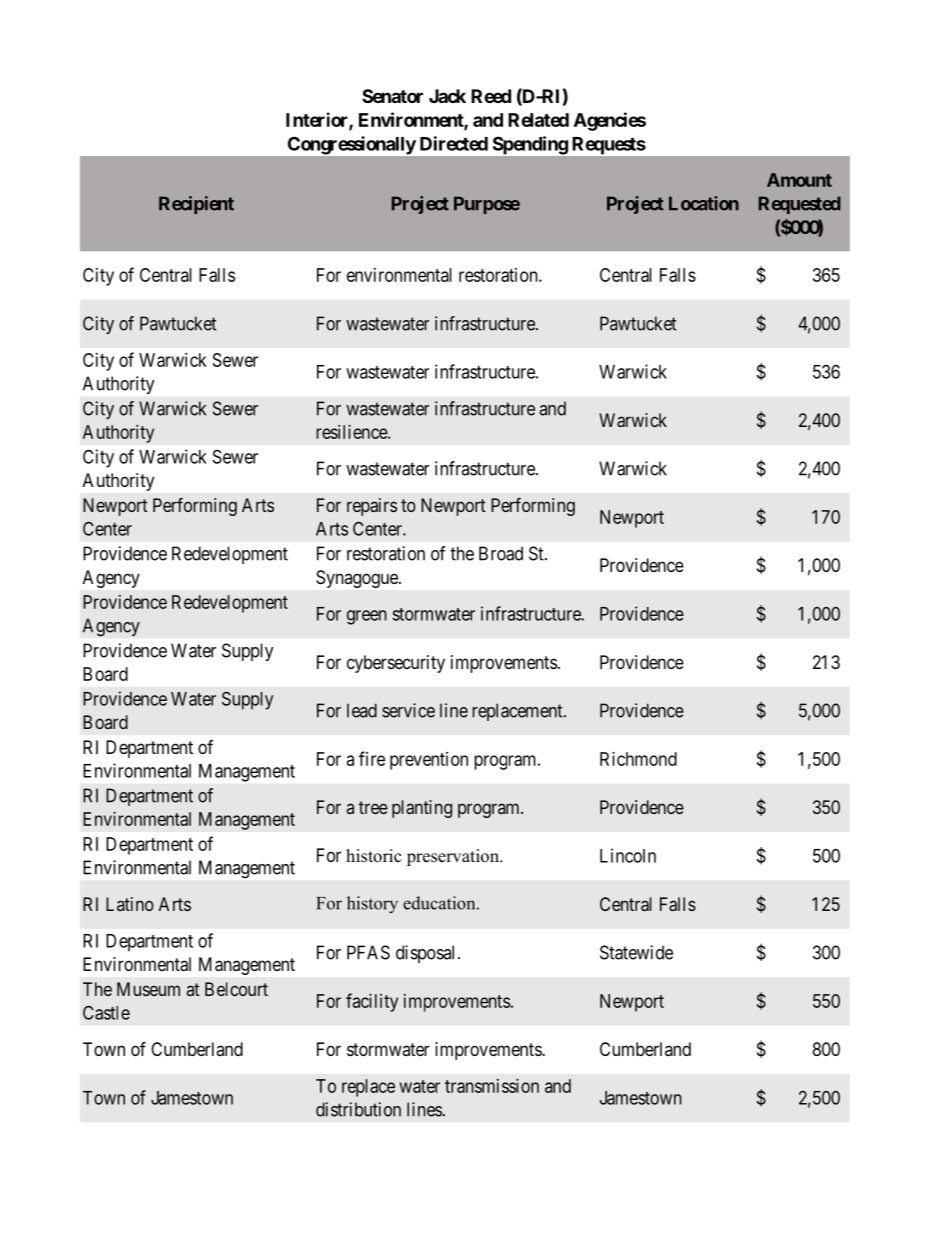 Image resolution: width=952 pixels, height=1233 pixels. What do you see at coordinates (704, 203) in the screenshot?
I see `Location` at bounding box center [704, 203].
